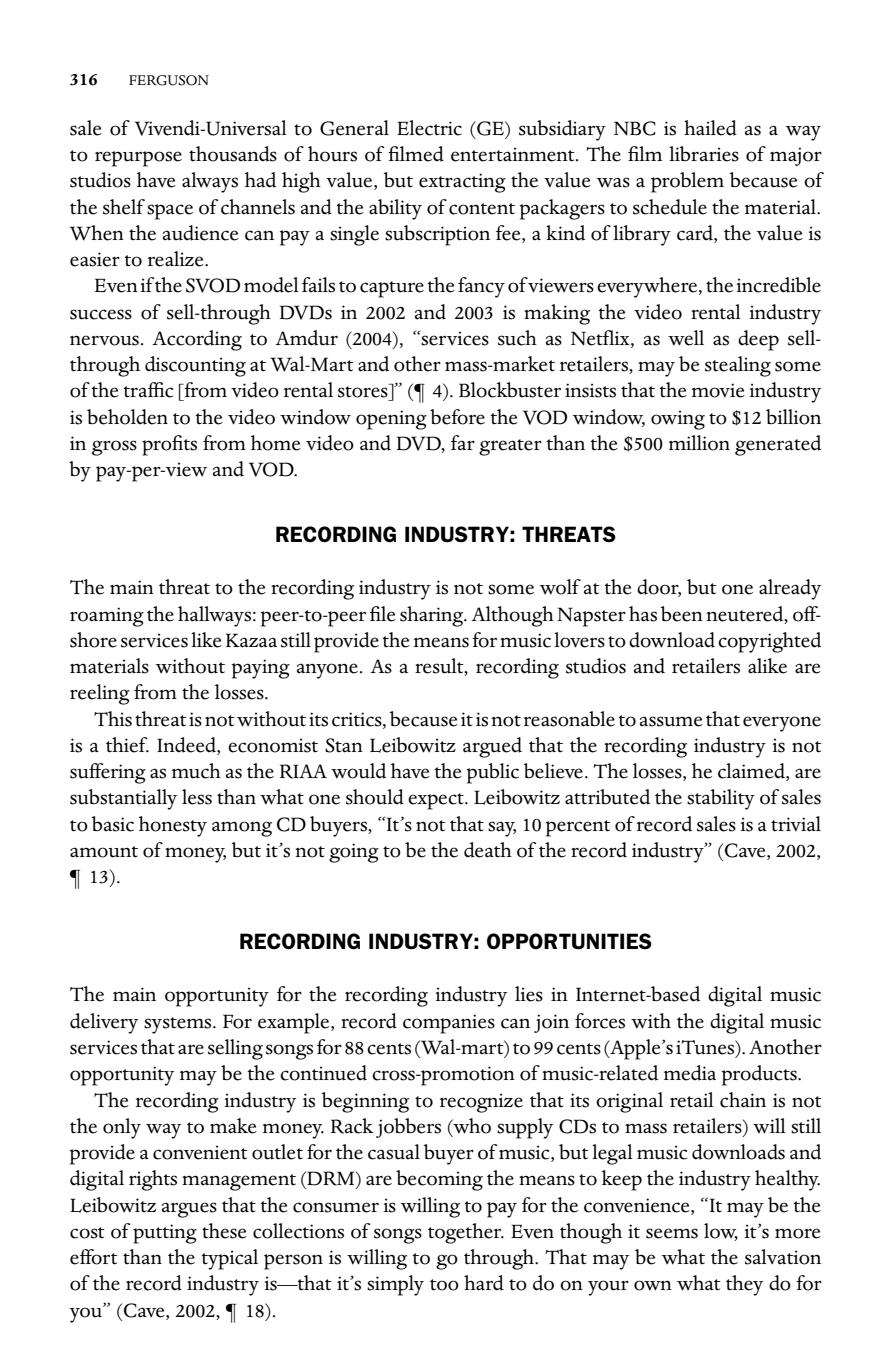 The width and height of the document is (890, 1372). What do you see at coordinates (488, 850) in the document?
I see `death` at bounding box center [488, 850].
